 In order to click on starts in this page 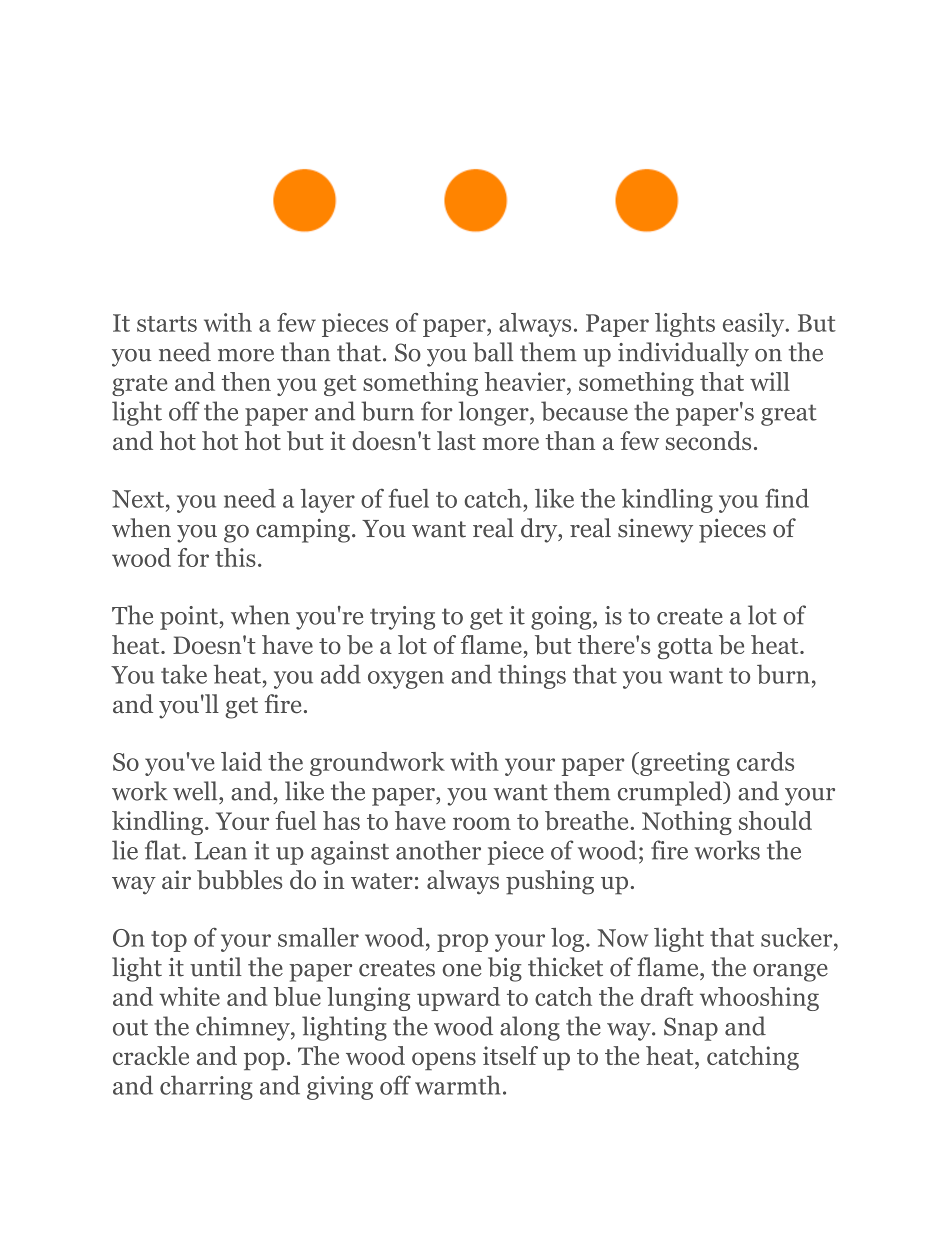, I will do `click(167, 324)`.
